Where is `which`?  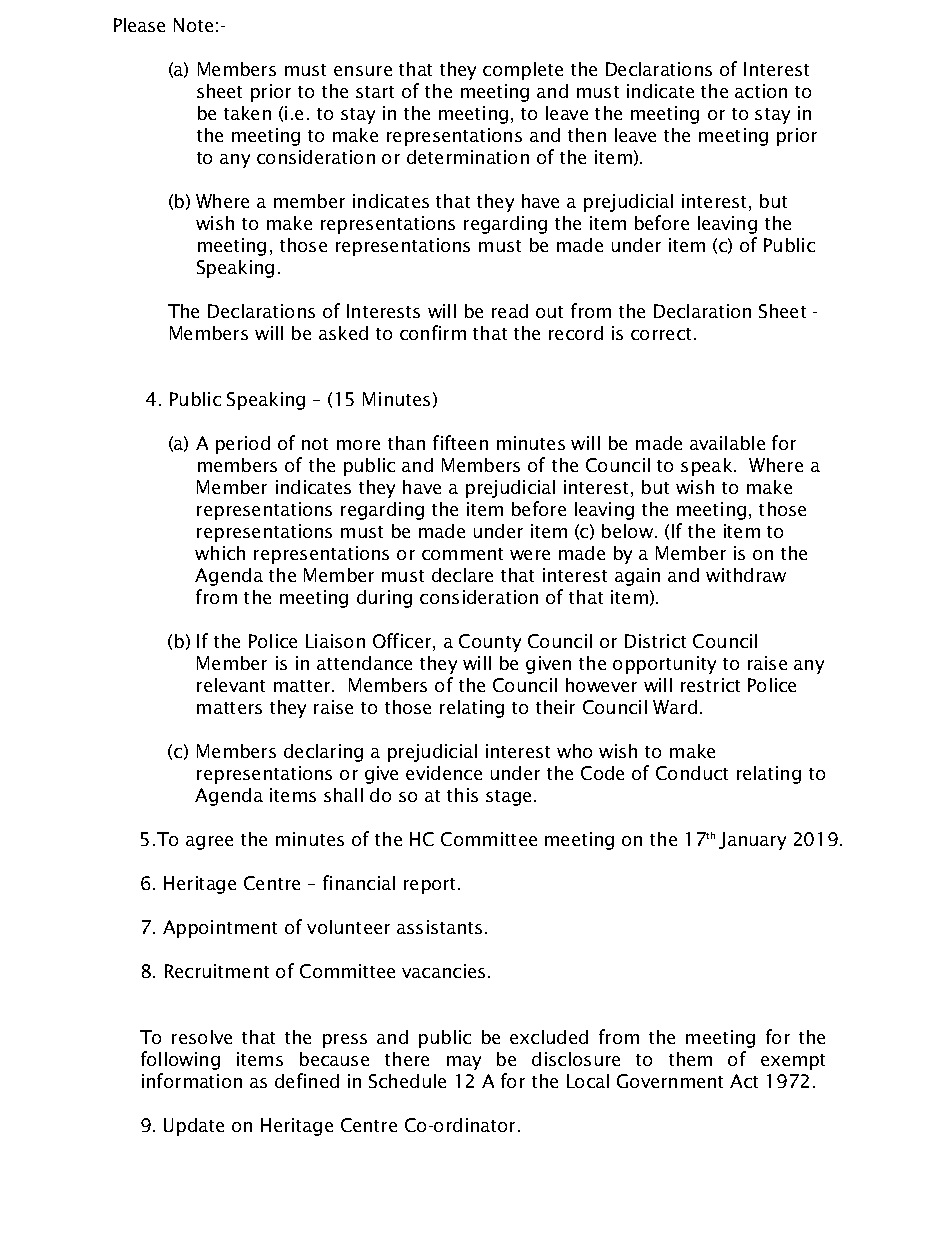 which is located at coordinates (220, 553).
